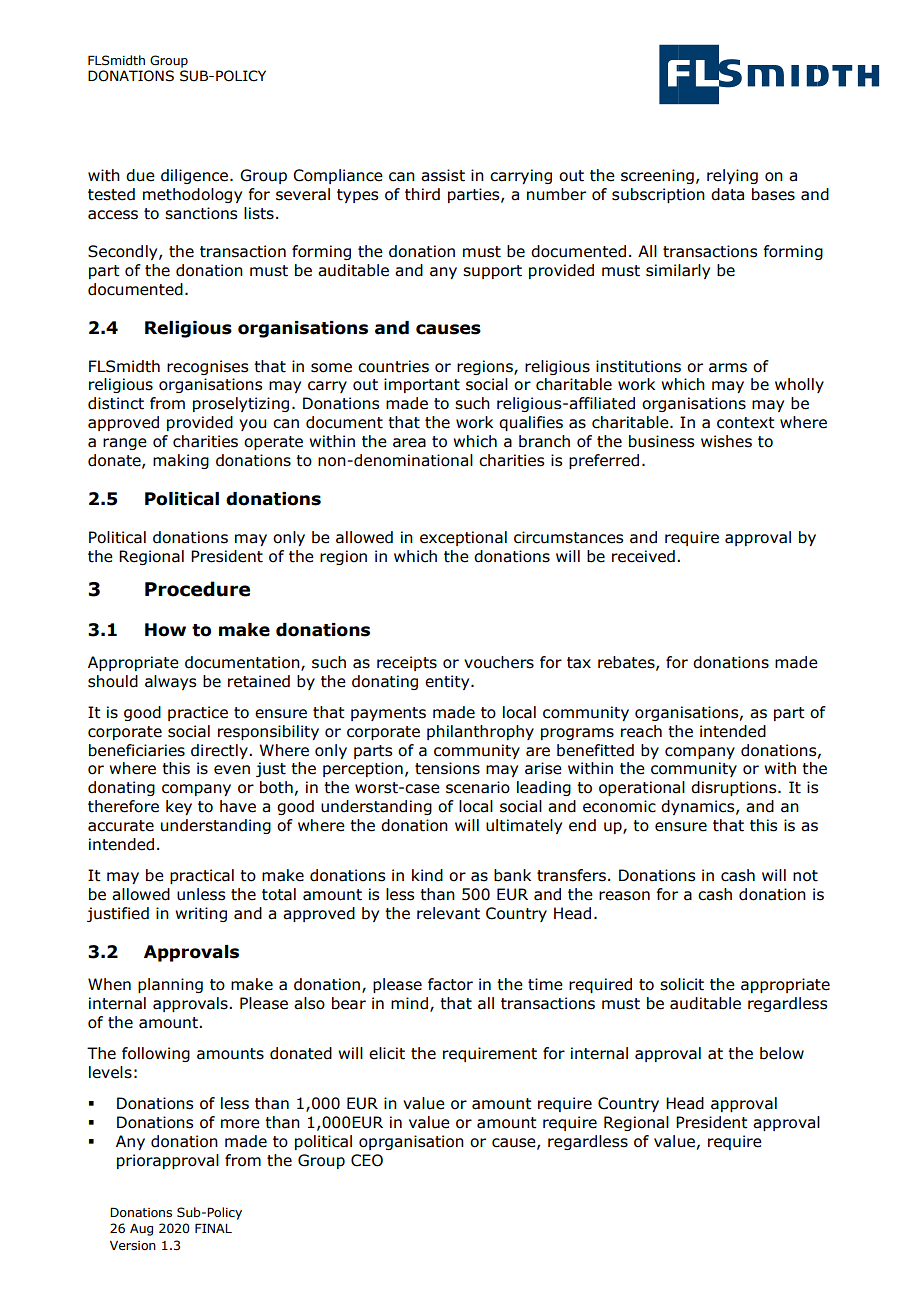  Describe the element at coordinates (213, 1228) in the document. I see `FINAL` at that location.
